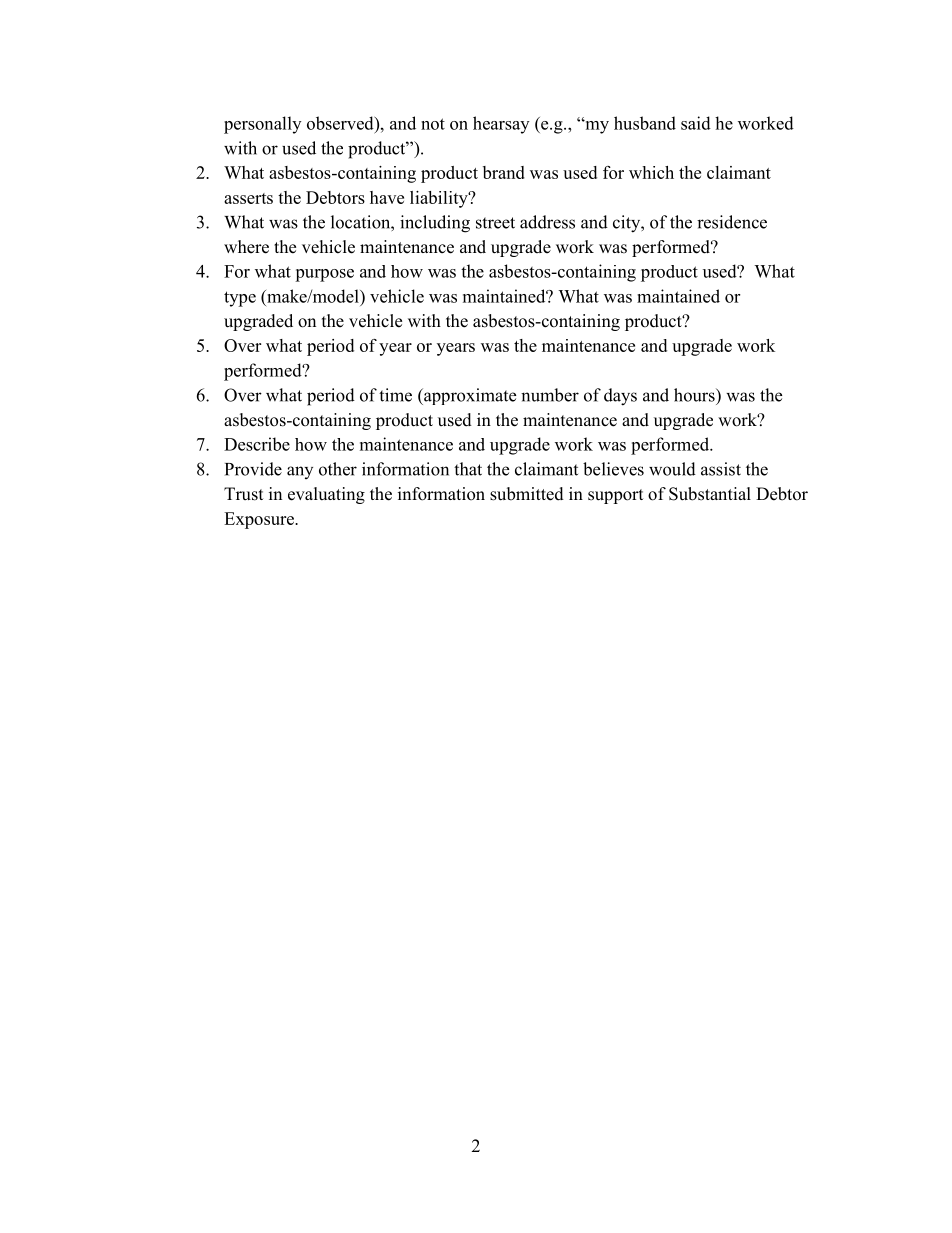 The image size is (952, 1233). What do you see at coordinates (262, 125) in the image?
I see `personally` at bounding box center [262, 125].
